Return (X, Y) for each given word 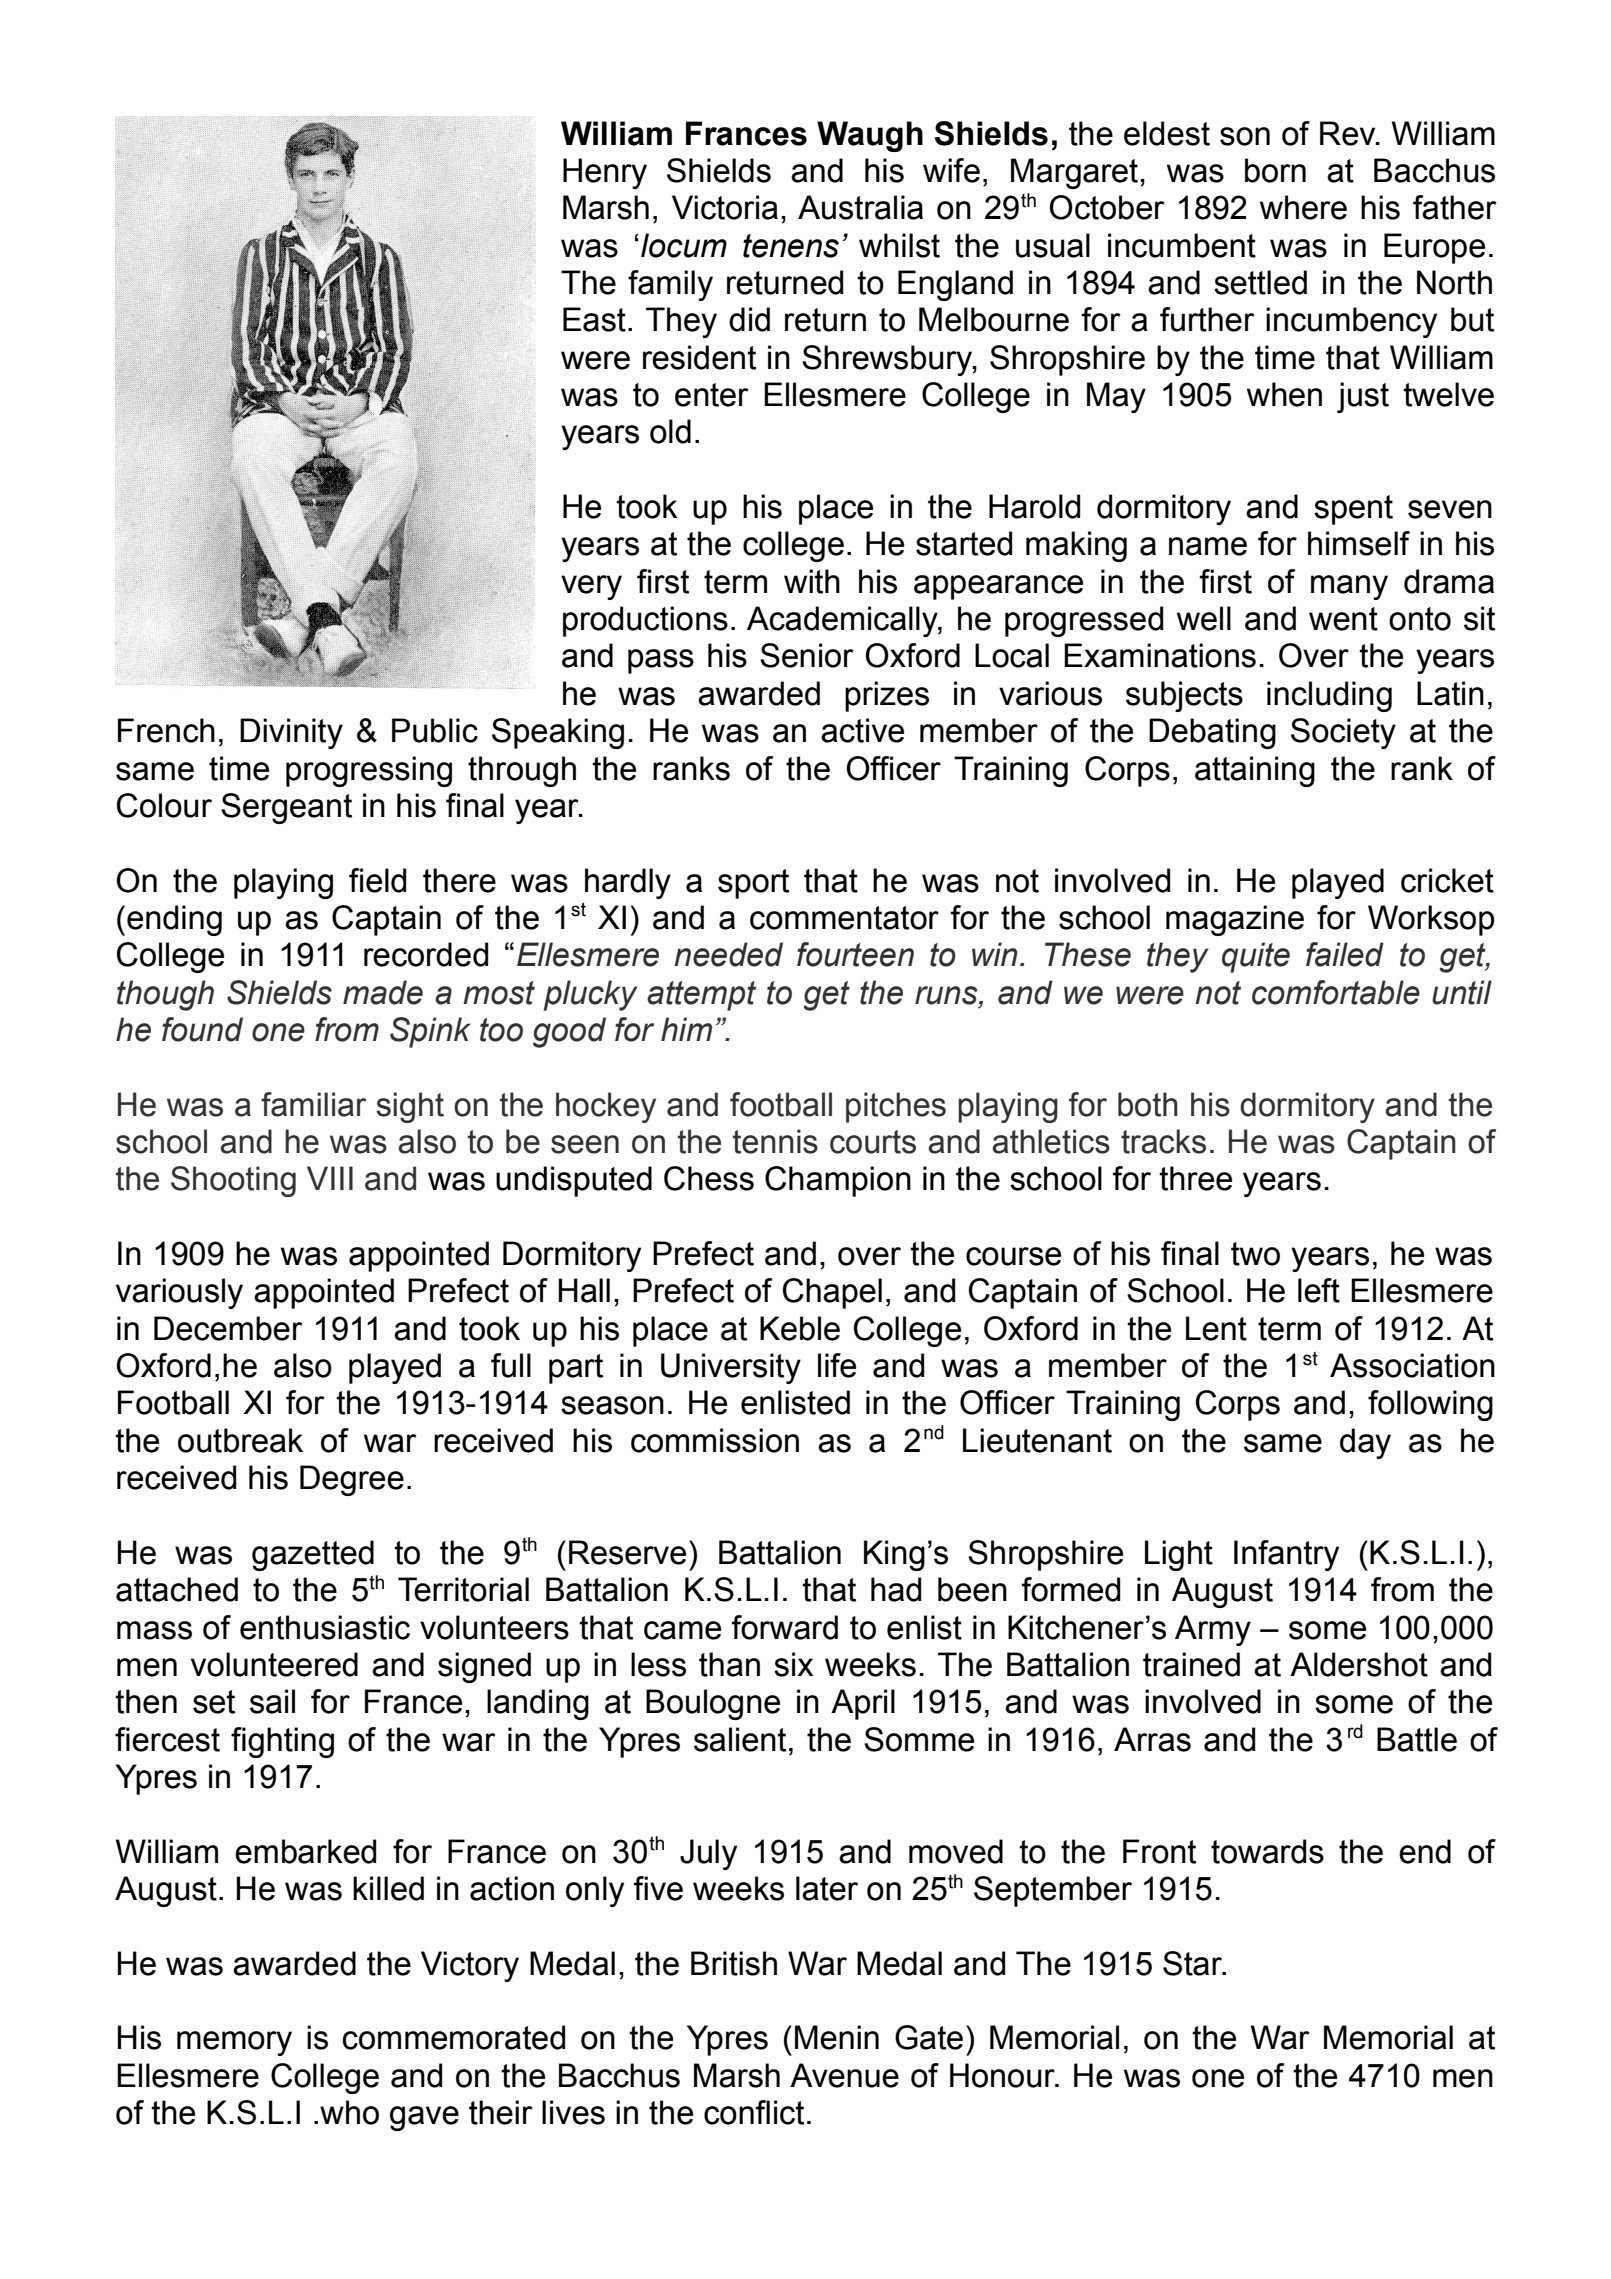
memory (234, 2043)
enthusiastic (325, 1627)
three (1195, 1178)
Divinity (291, 733)
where (1303, 207)
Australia (860, 207)
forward (785, 1627)
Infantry (1286, 1555)
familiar (313, 1104)
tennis (775, 1141)
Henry (605, 173)
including (1329, 696)
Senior (807, 655)
